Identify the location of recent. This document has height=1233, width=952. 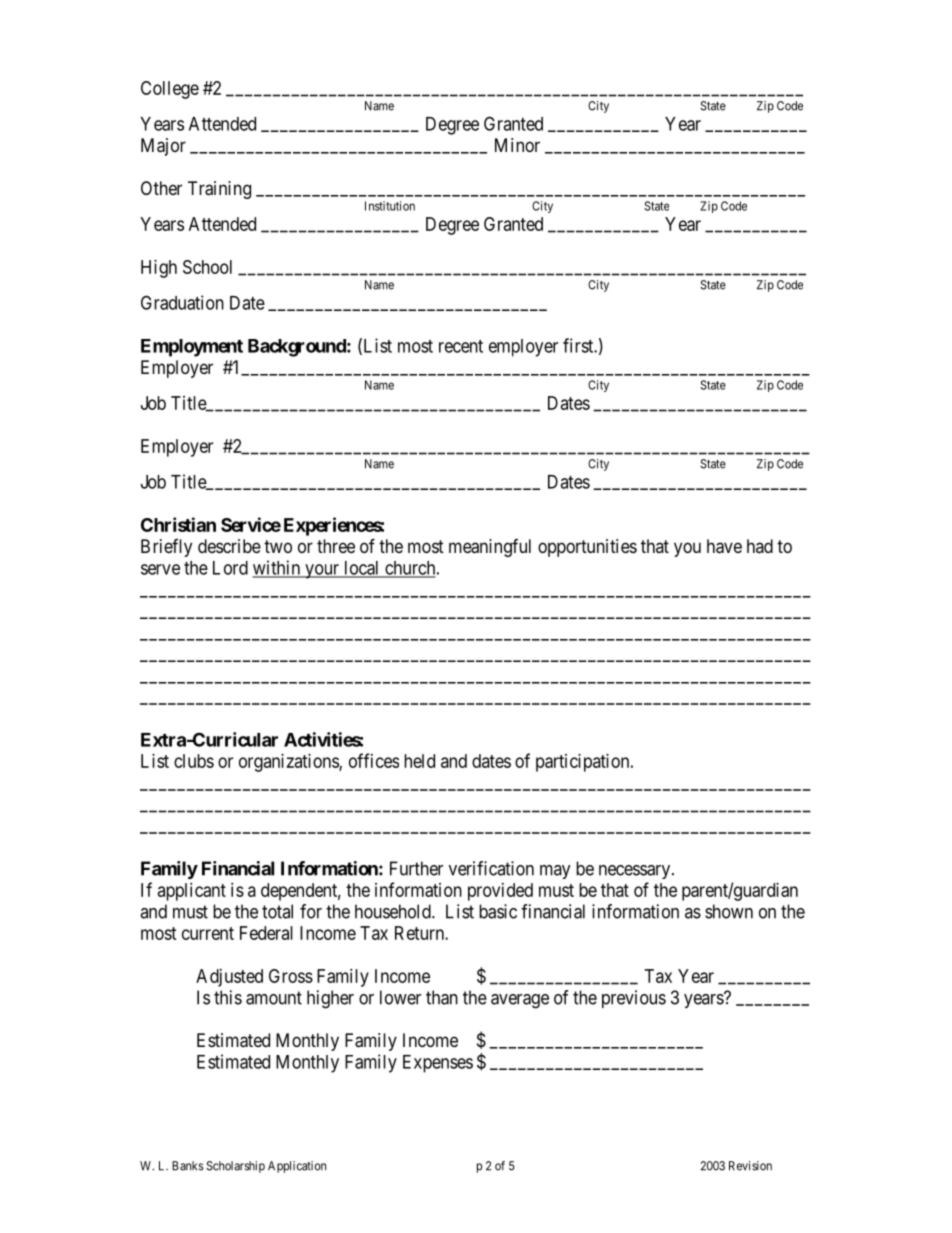
(461, 346).
